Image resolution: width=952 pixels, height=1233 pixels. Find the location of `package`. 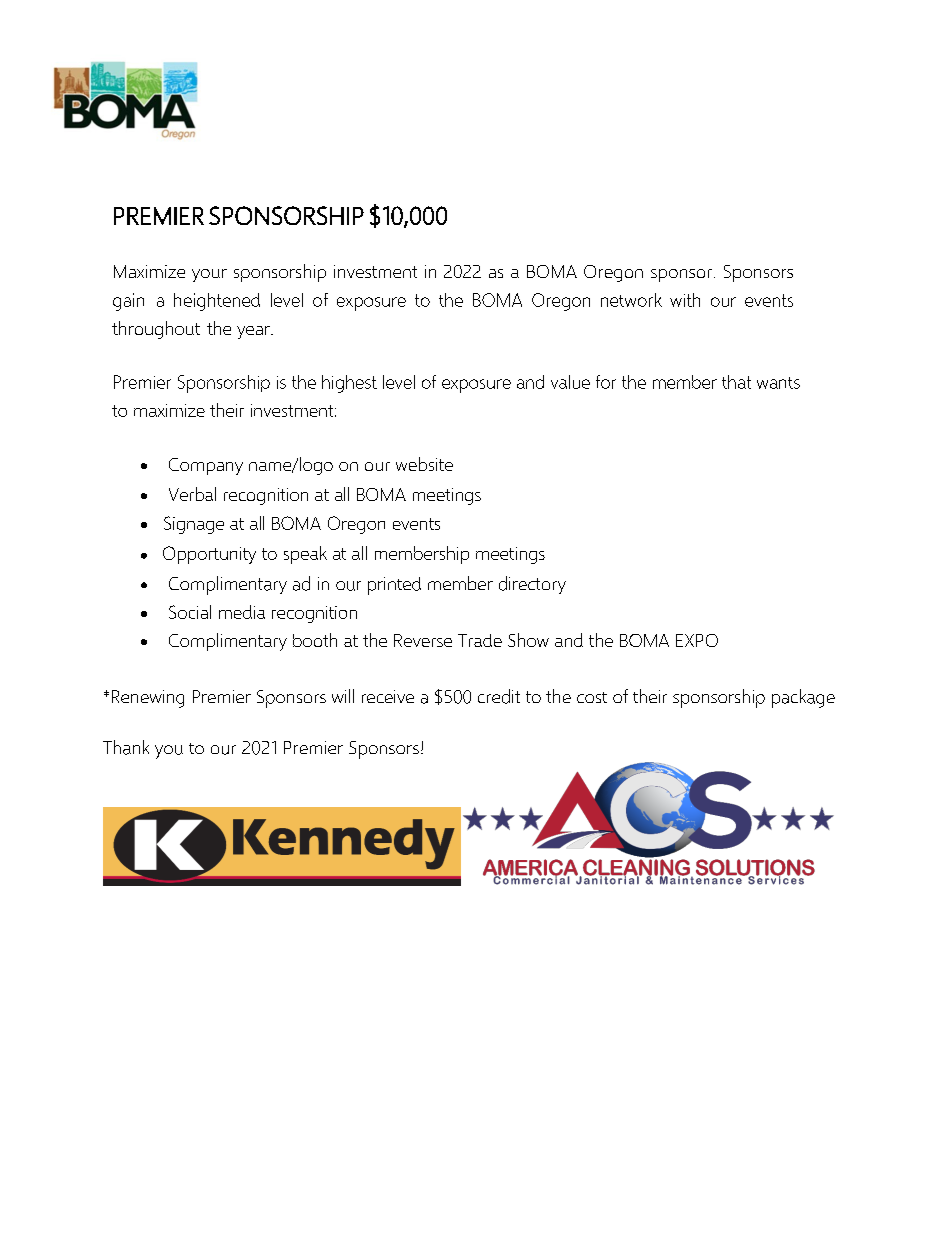

package is located at coordinates (803, 698).
